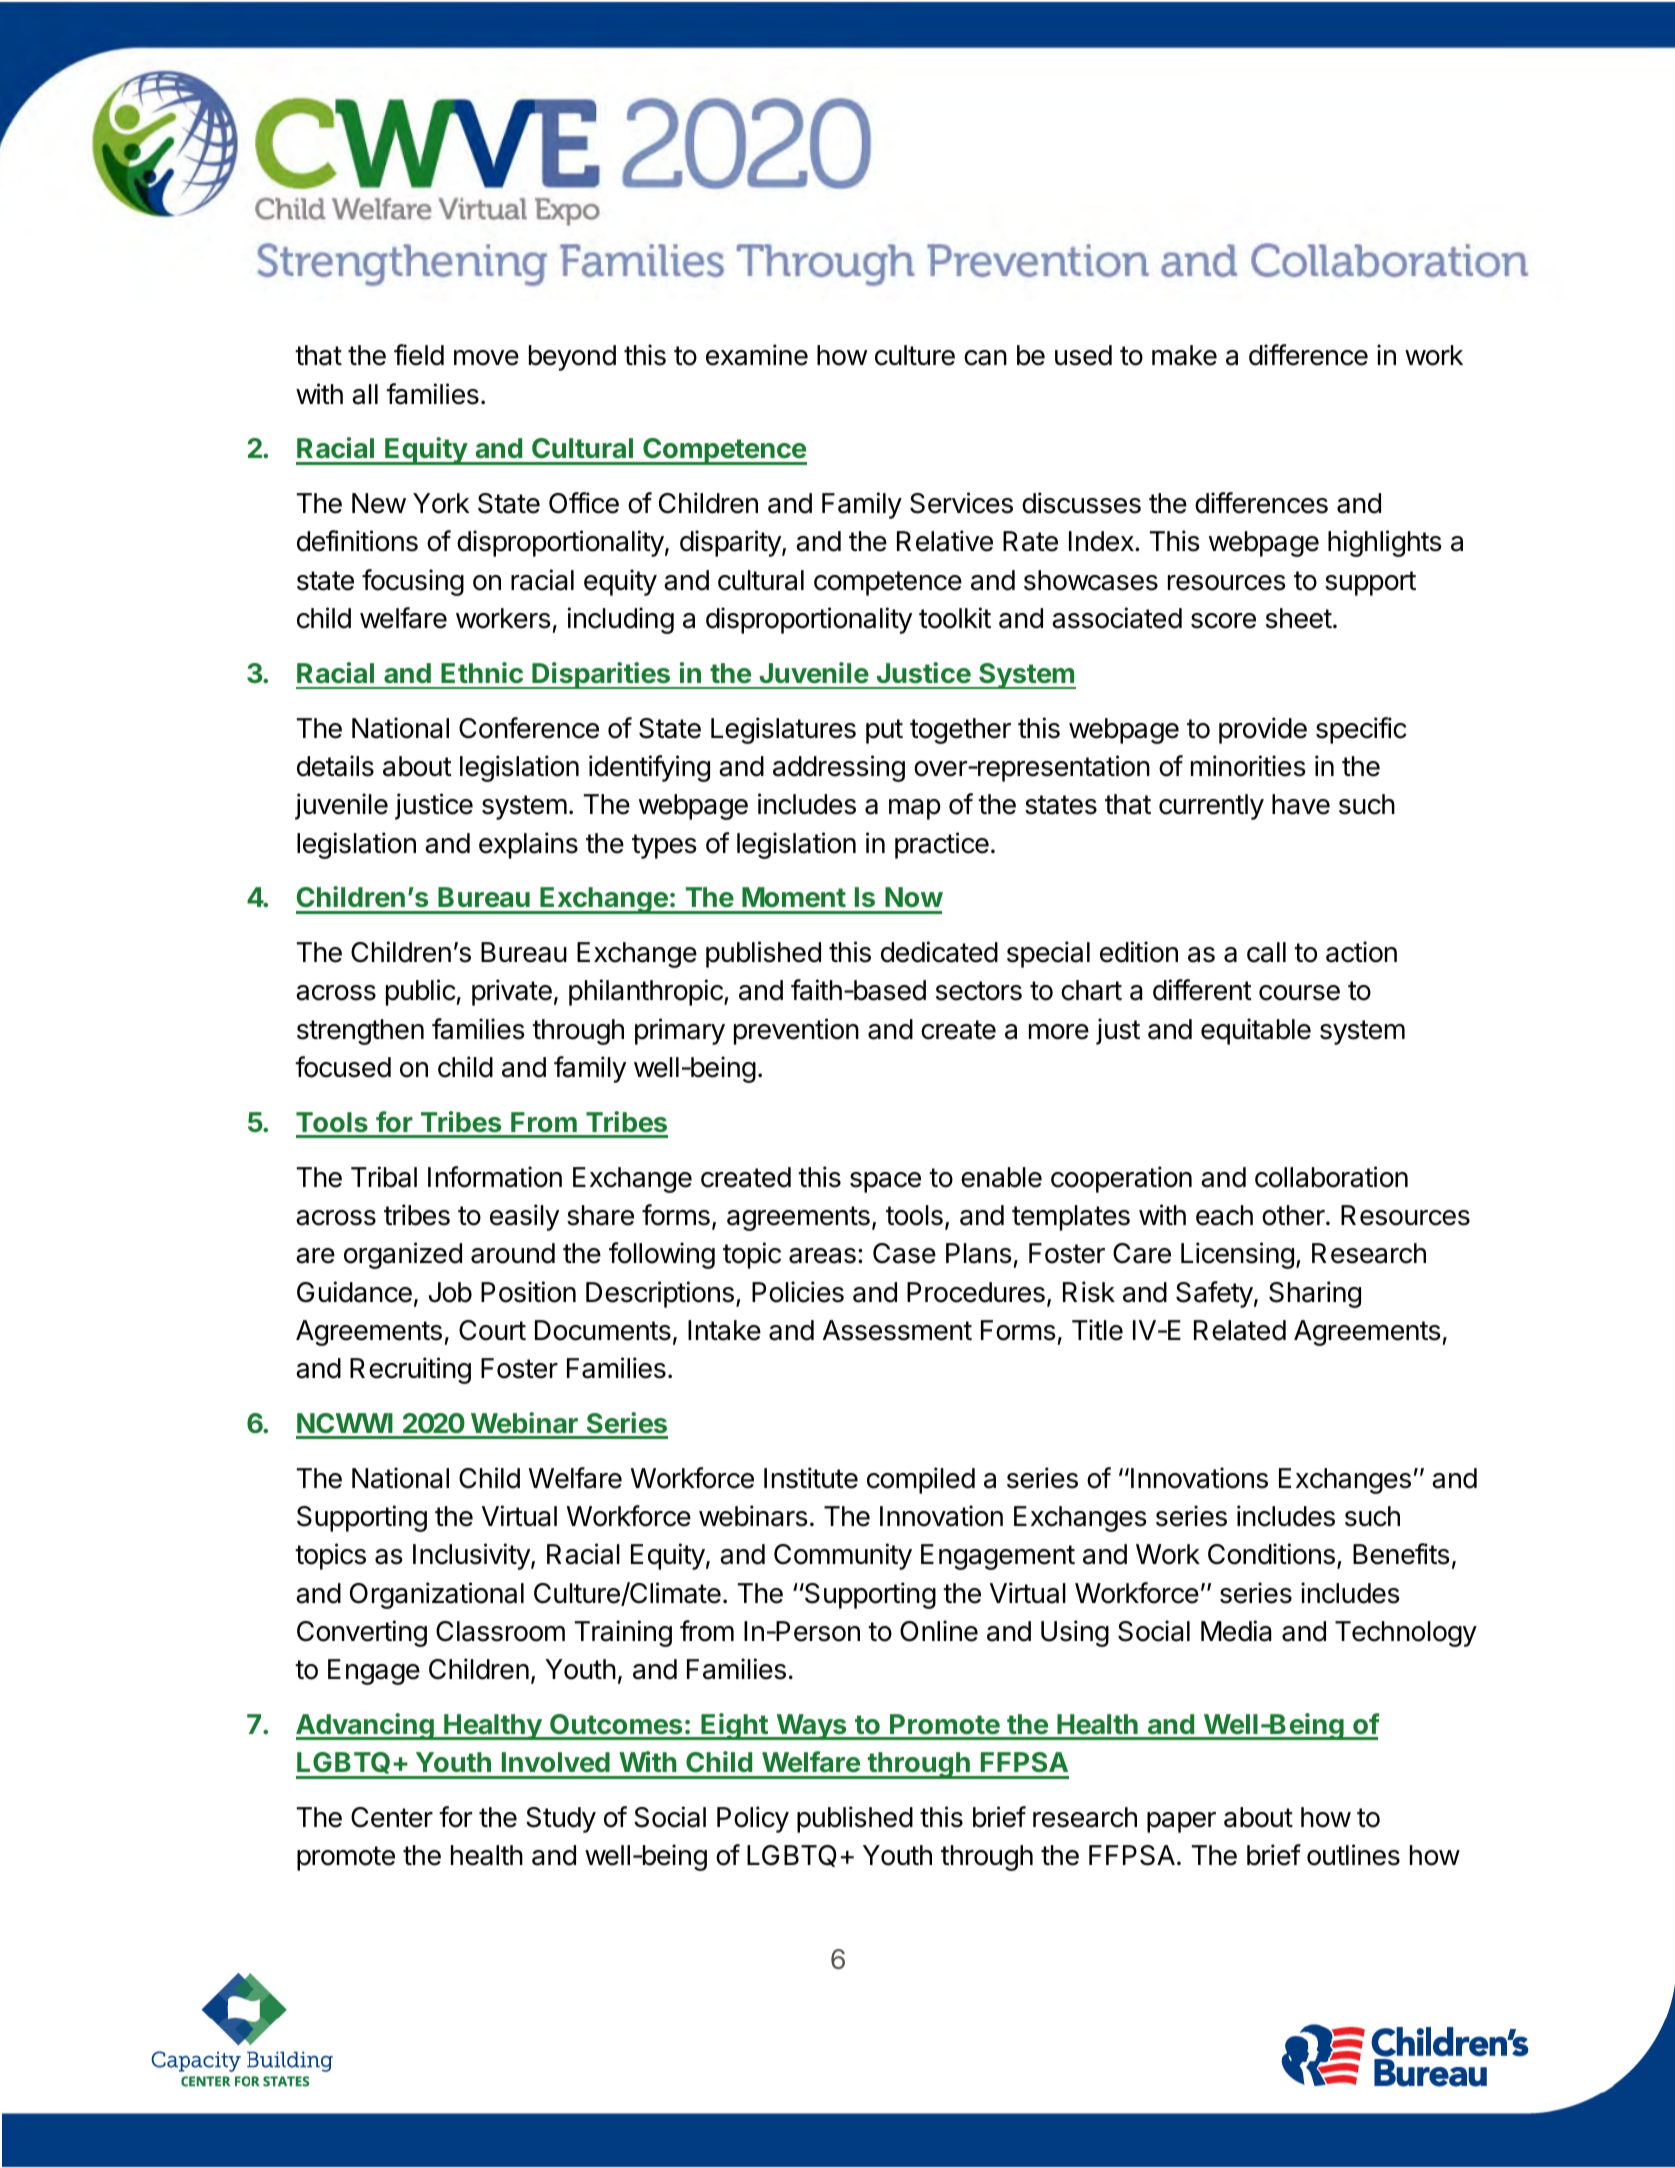 The image size is (1675, 2168). What do you see at coordinates (486, 358) in the document?
I see `move` at bounding box center [486, 358].
